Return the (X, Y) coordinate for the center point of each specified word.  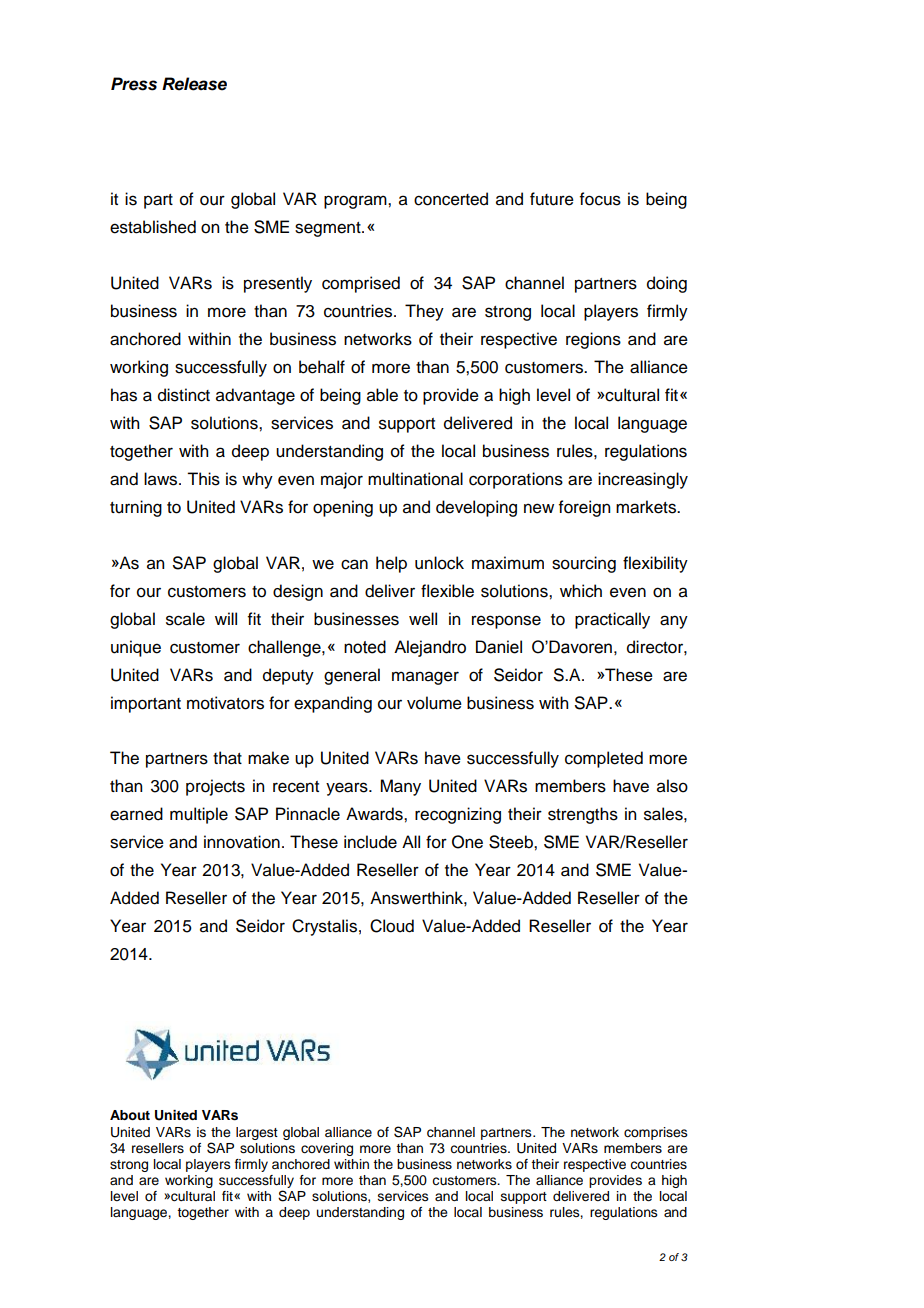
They (424, 312)
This (203, 479)
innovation (242, 842)
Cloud (392, 926)
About (130, 1115)
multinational (415, 479)
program (356, 202)
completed (604, 759)
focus (600, 199)
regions (593, 340)
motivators (225, 703)
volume (434, 703)
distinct (184, 395)
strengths (583, 815)
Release (194, 84)
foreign (584, 508)
